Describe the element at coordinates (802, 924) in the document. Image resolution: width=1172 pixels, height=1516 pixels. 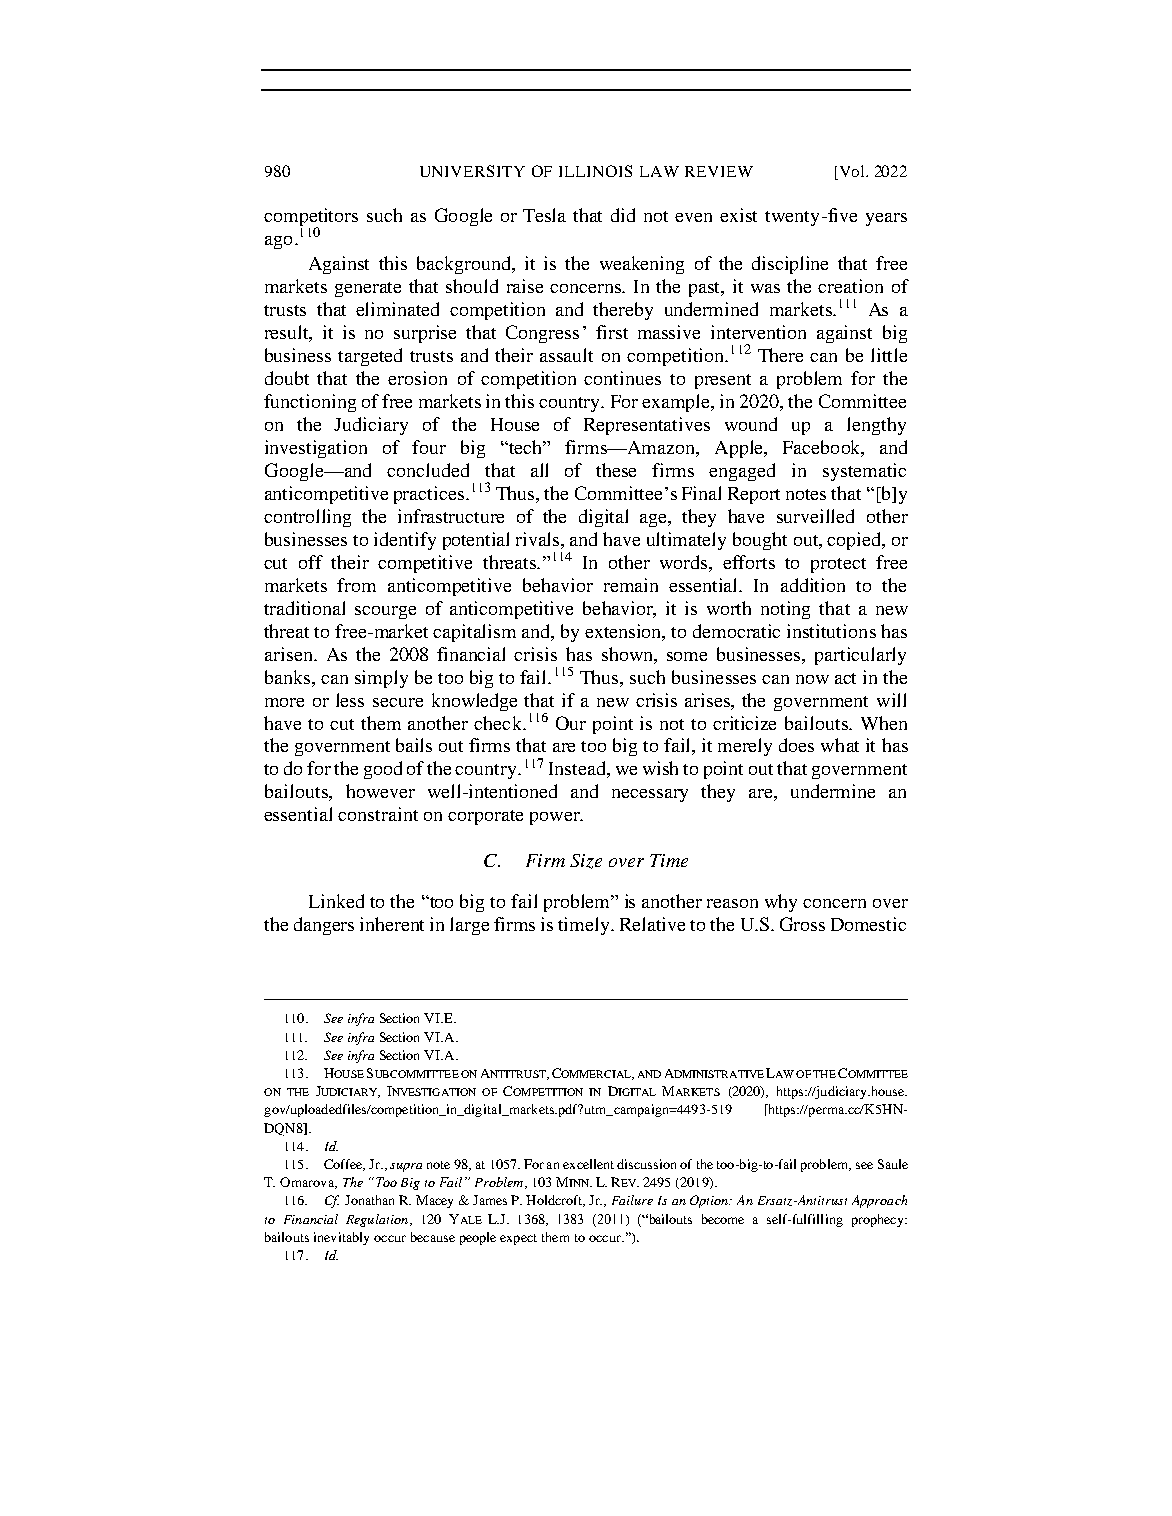
I see `Gross` at that location.
